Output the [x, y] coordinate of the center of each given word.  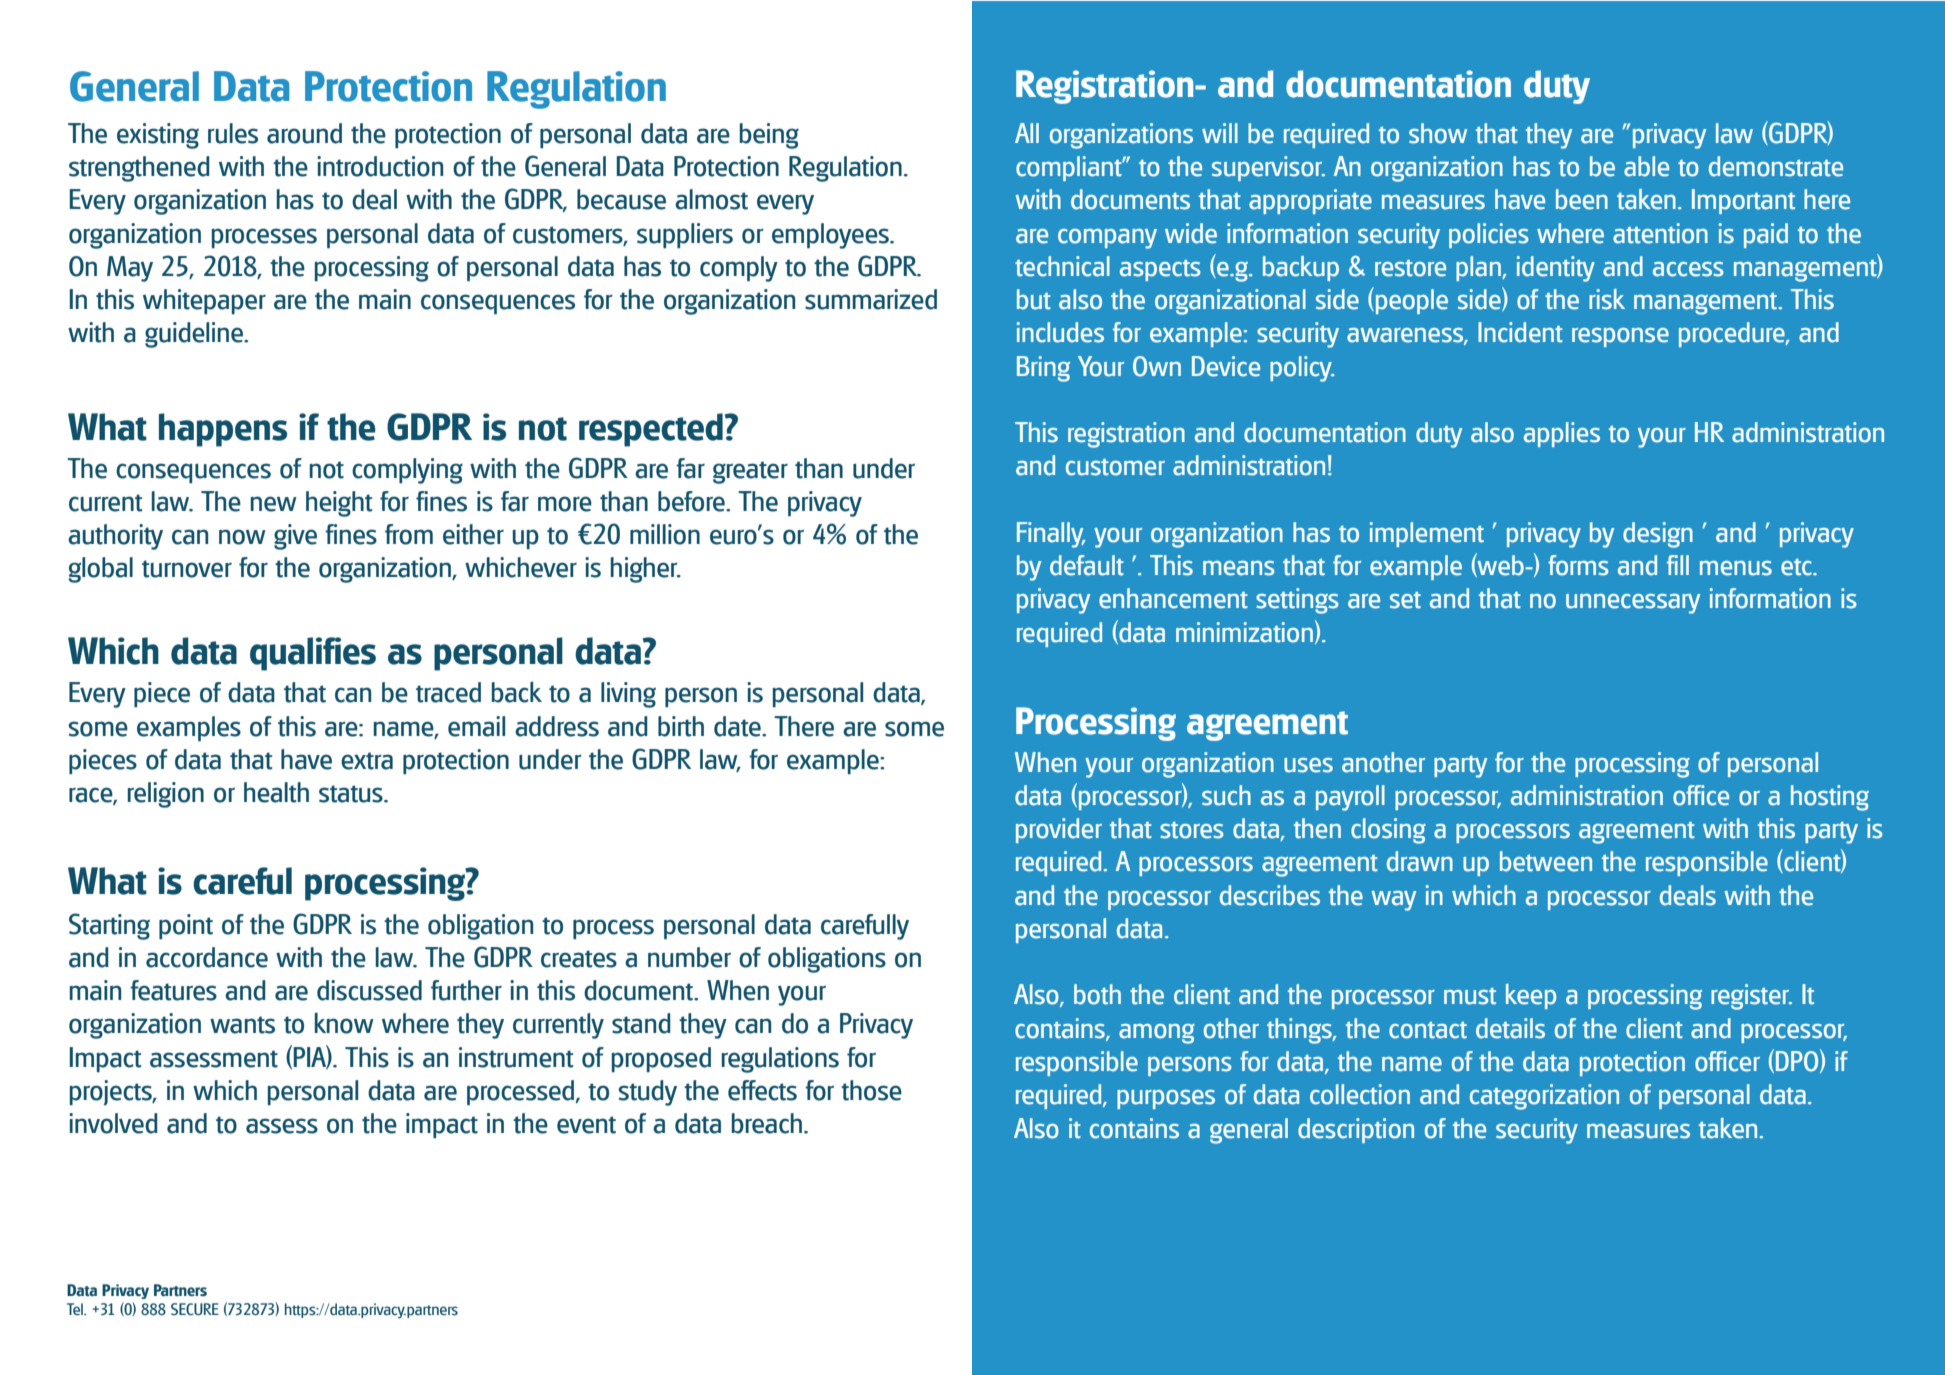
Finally [1051, 535]
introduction [380, 166]
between [1546, 861]
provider [1059, 830]
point [186, 926]
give [295, 537]
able [1646, 166]
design [1658, 535]
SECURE [195, 1309]
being [769, 136]
